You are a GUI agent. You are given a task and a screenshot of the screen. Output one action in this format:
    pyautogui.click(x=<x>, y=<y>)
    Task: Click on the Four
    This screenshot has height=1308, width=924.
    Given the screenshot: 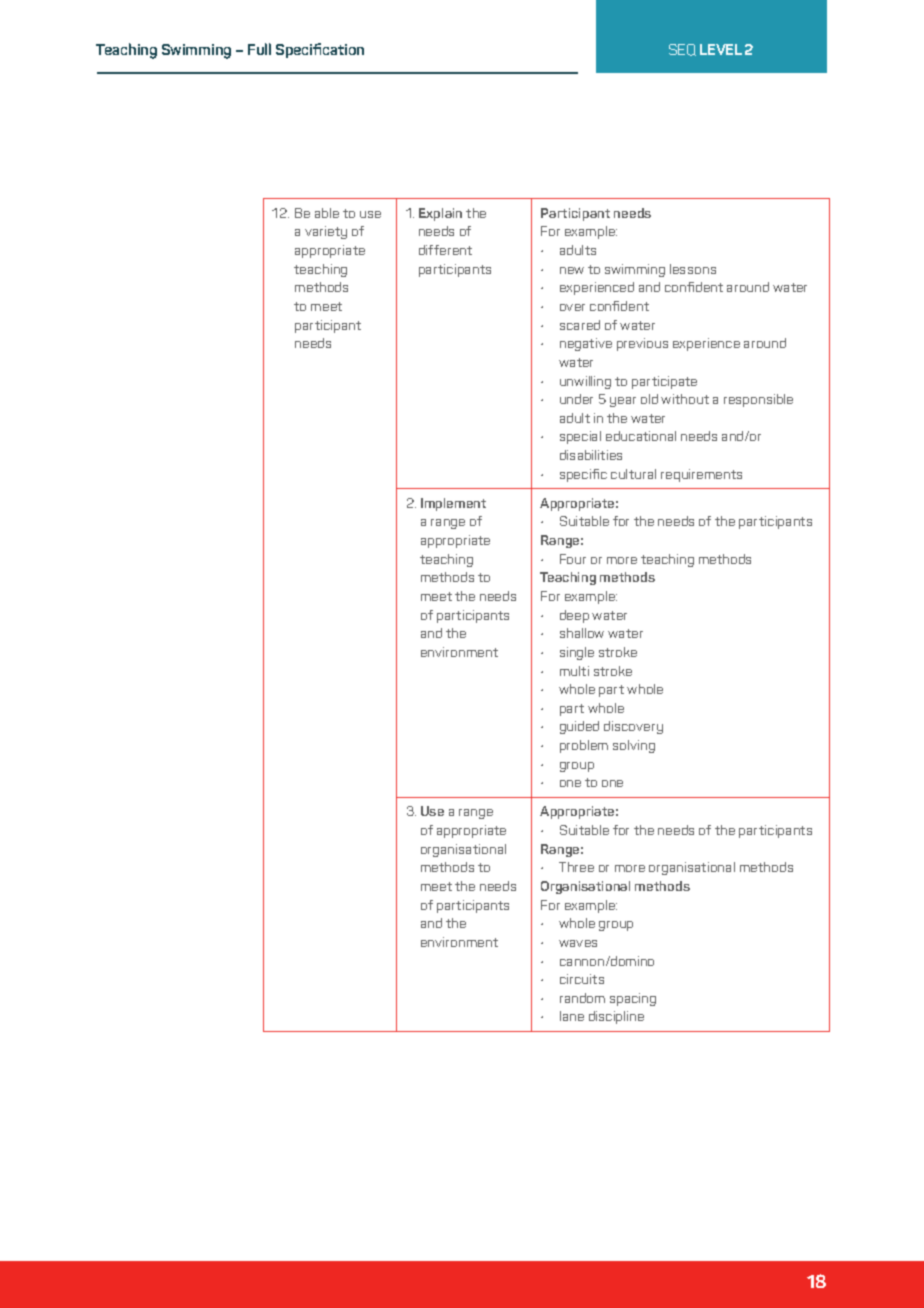 What is the action you would take?
    pyautogui.click(x=573, y=559)
